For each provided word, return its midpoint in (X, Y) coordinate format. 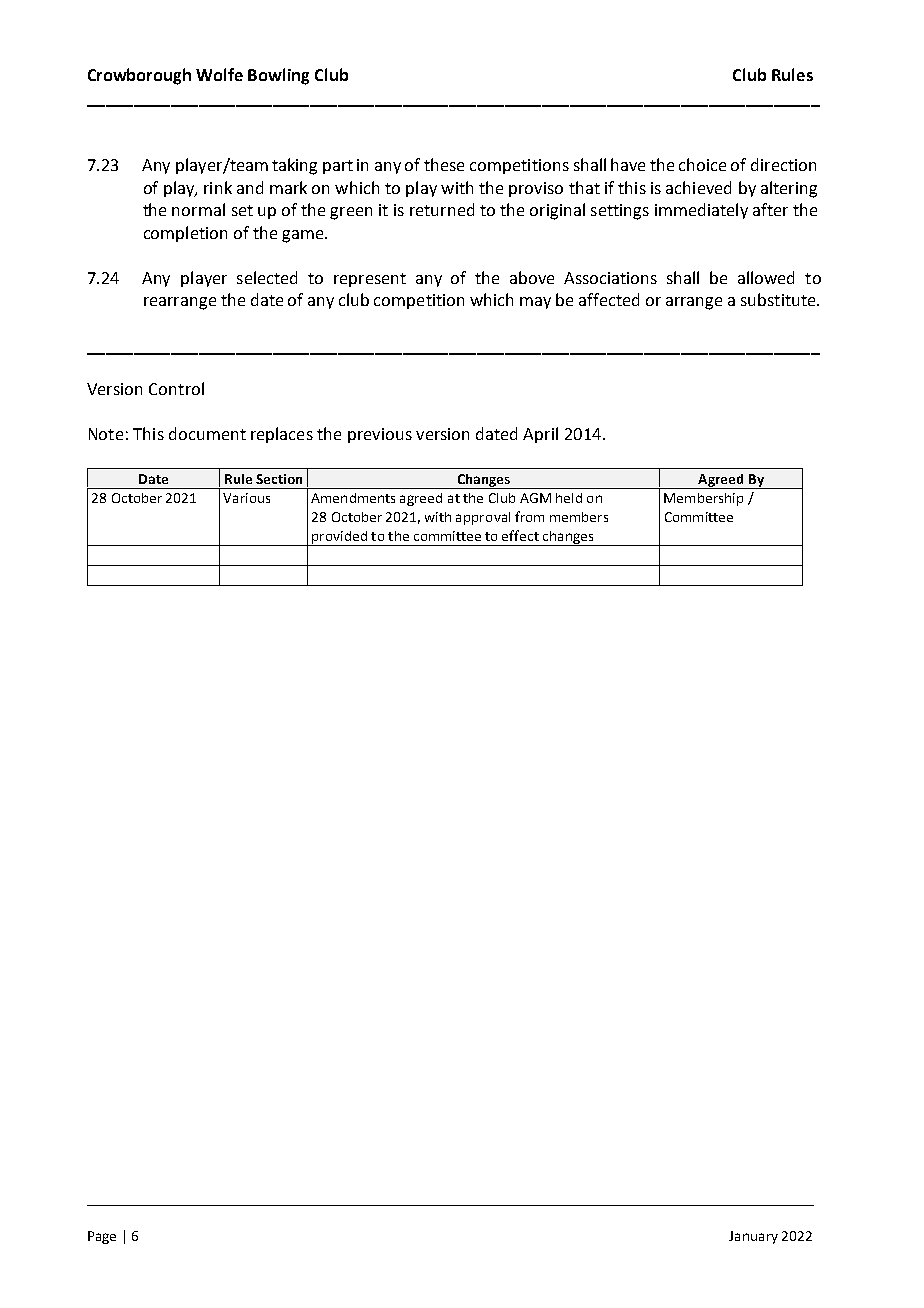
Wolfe (219, 74)
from (529, 516)
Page (102, 1237)
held (569, 498)
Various (246, 498)
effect (520, 535)
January (753, 1237)
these (444, 164)
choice (702, 164)
